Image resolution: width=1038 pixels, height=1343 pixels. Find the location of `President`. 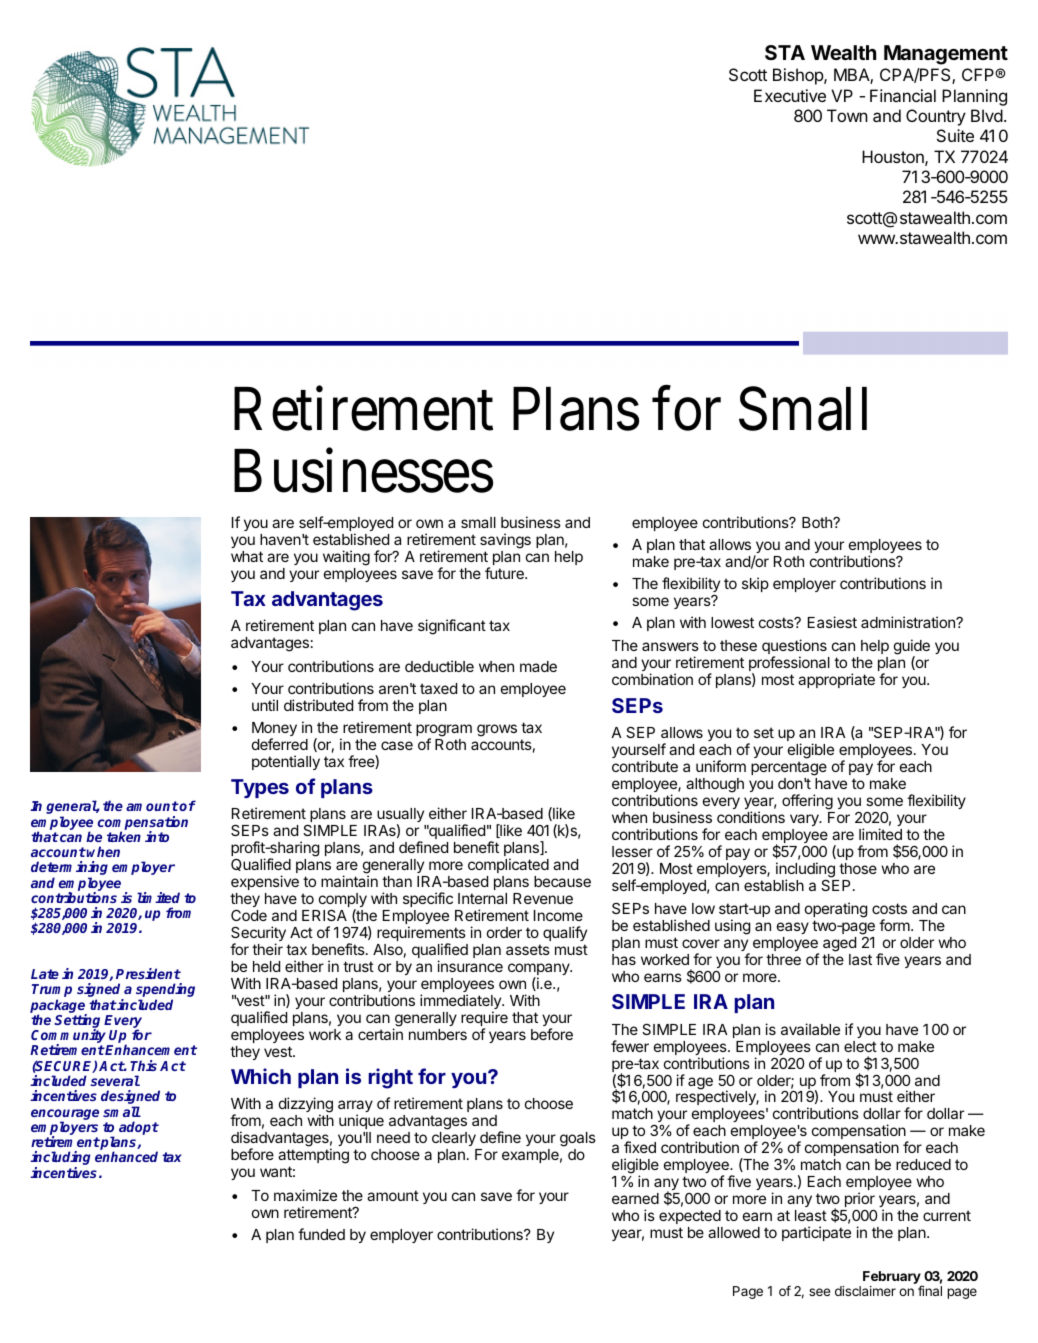

President is located at coordinates (148, 973).
